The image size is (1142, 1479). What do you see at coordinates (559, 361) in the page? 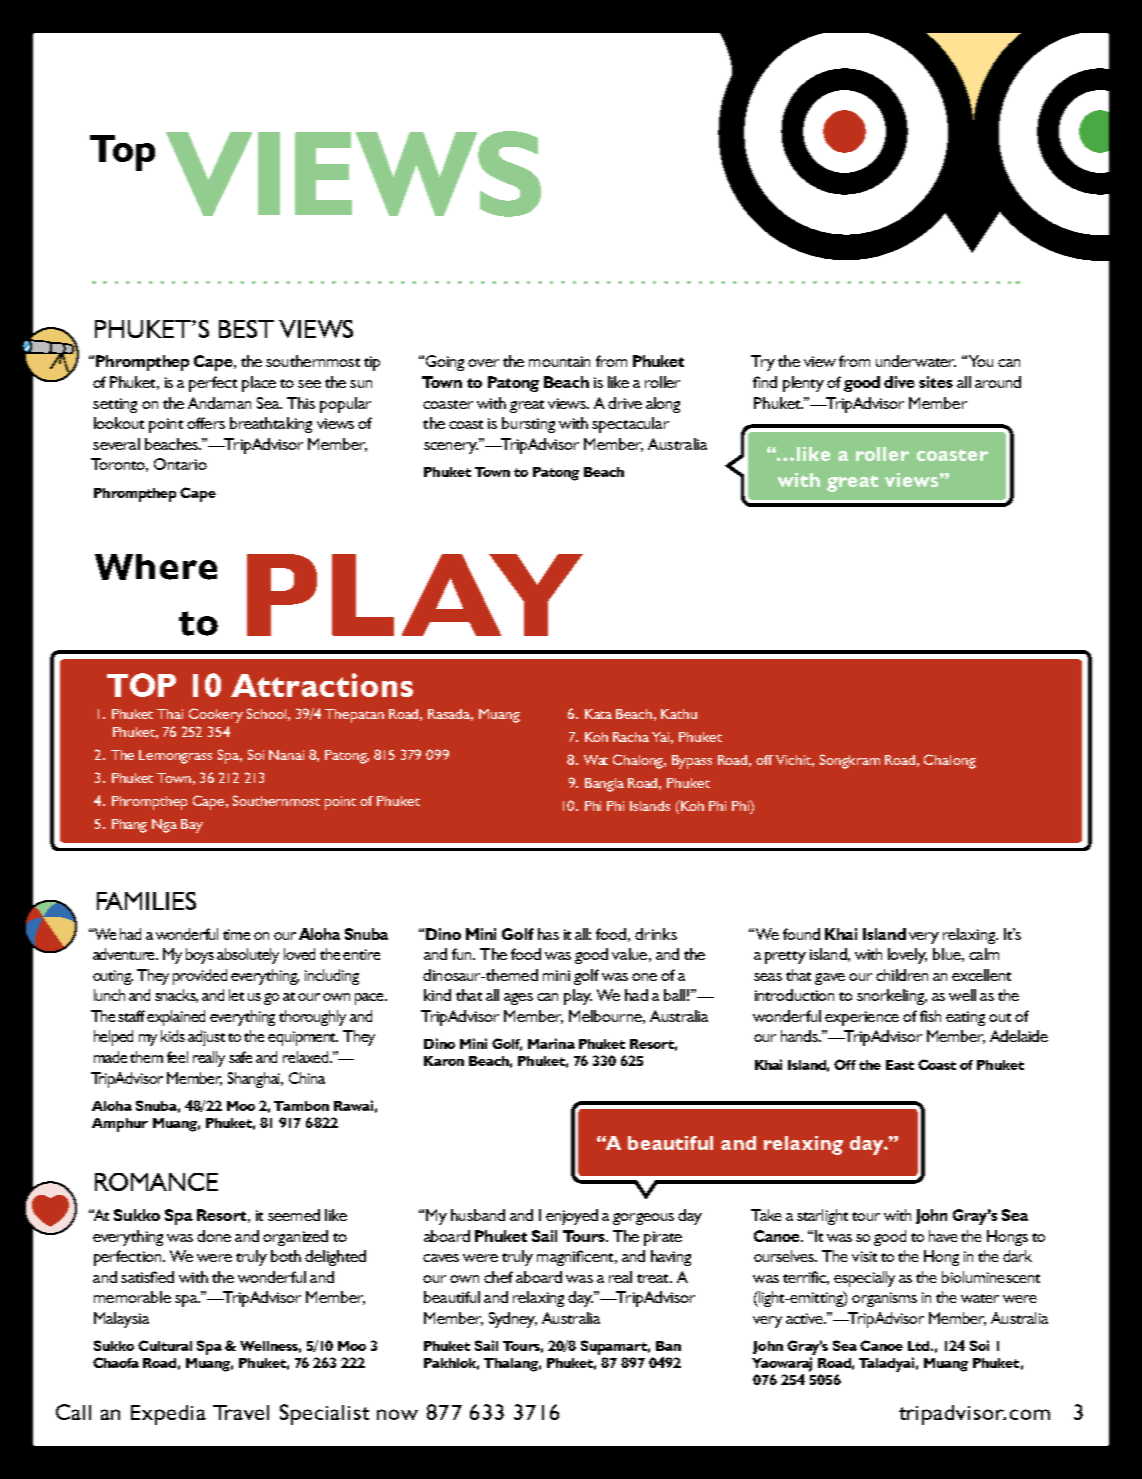
I see `mountain` at bounding box center [559, 361].
